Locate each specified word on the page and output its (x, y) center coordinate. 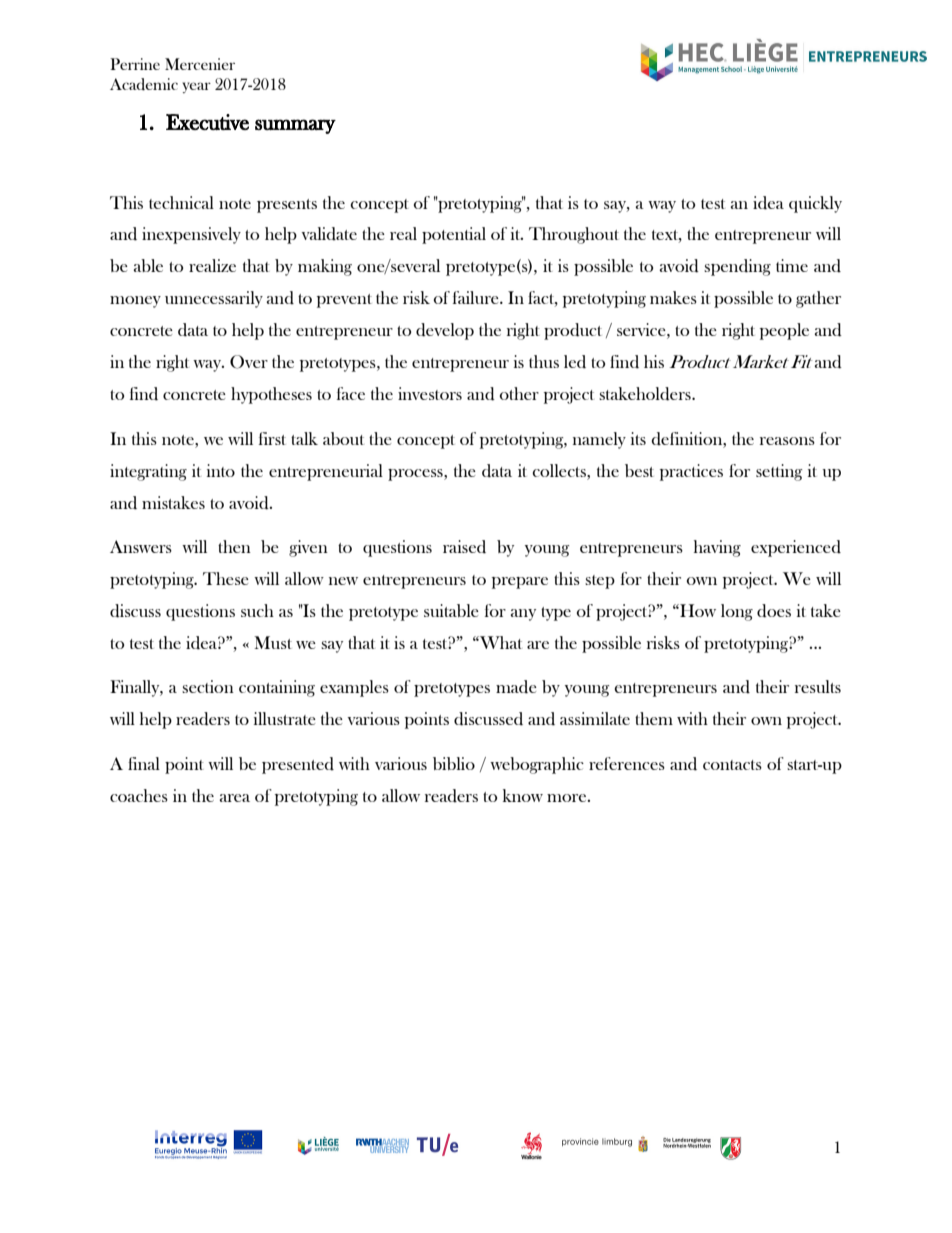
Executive (207, 122)
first (272, 438)
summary (295, 126)
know (523, 795)
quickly (815, 204)
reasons (787, 441)
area (235, 798)
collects (560, 470)
